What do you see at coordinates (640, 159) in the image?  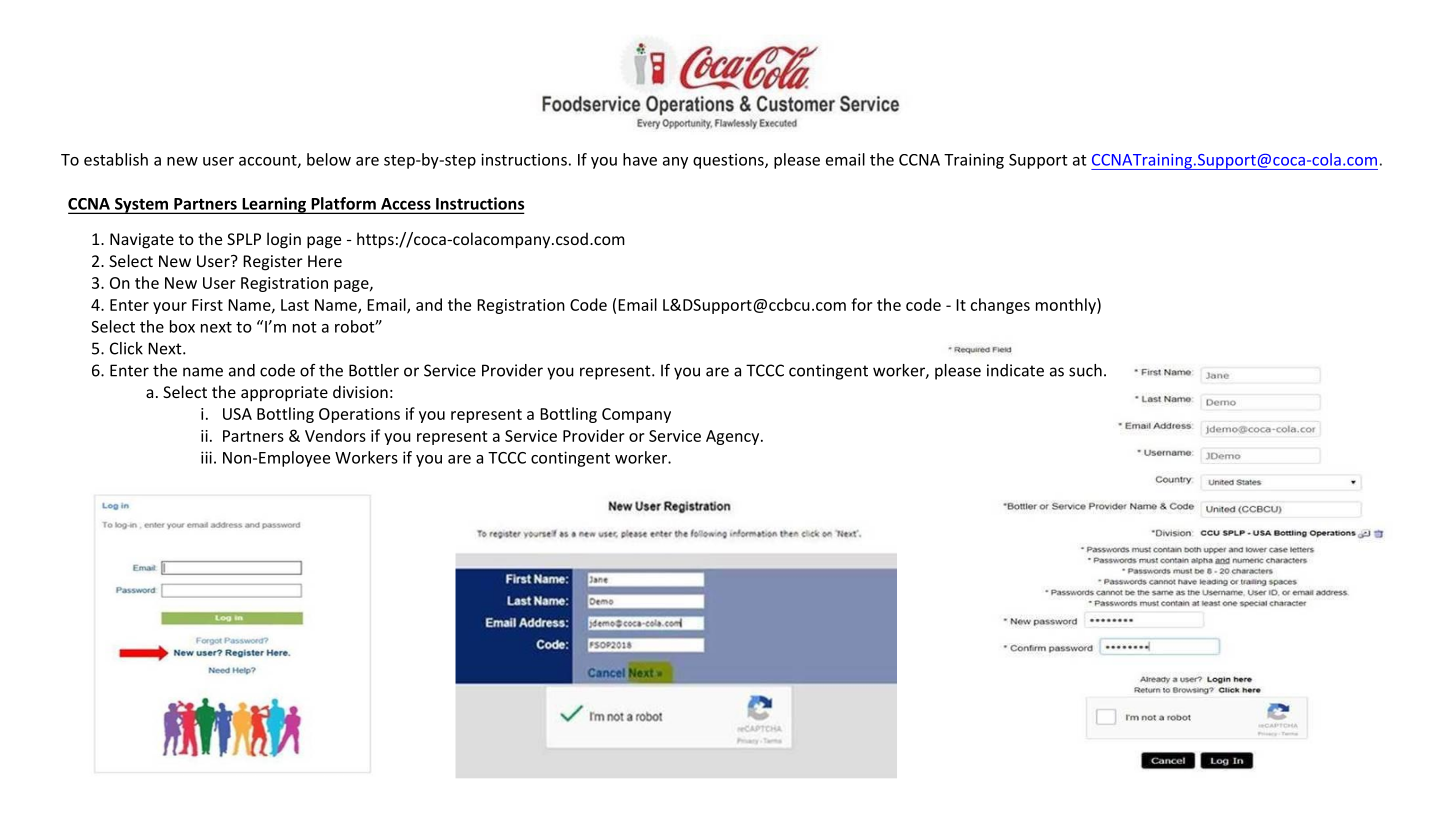 I see `have` at bounding box center [640, 159].
